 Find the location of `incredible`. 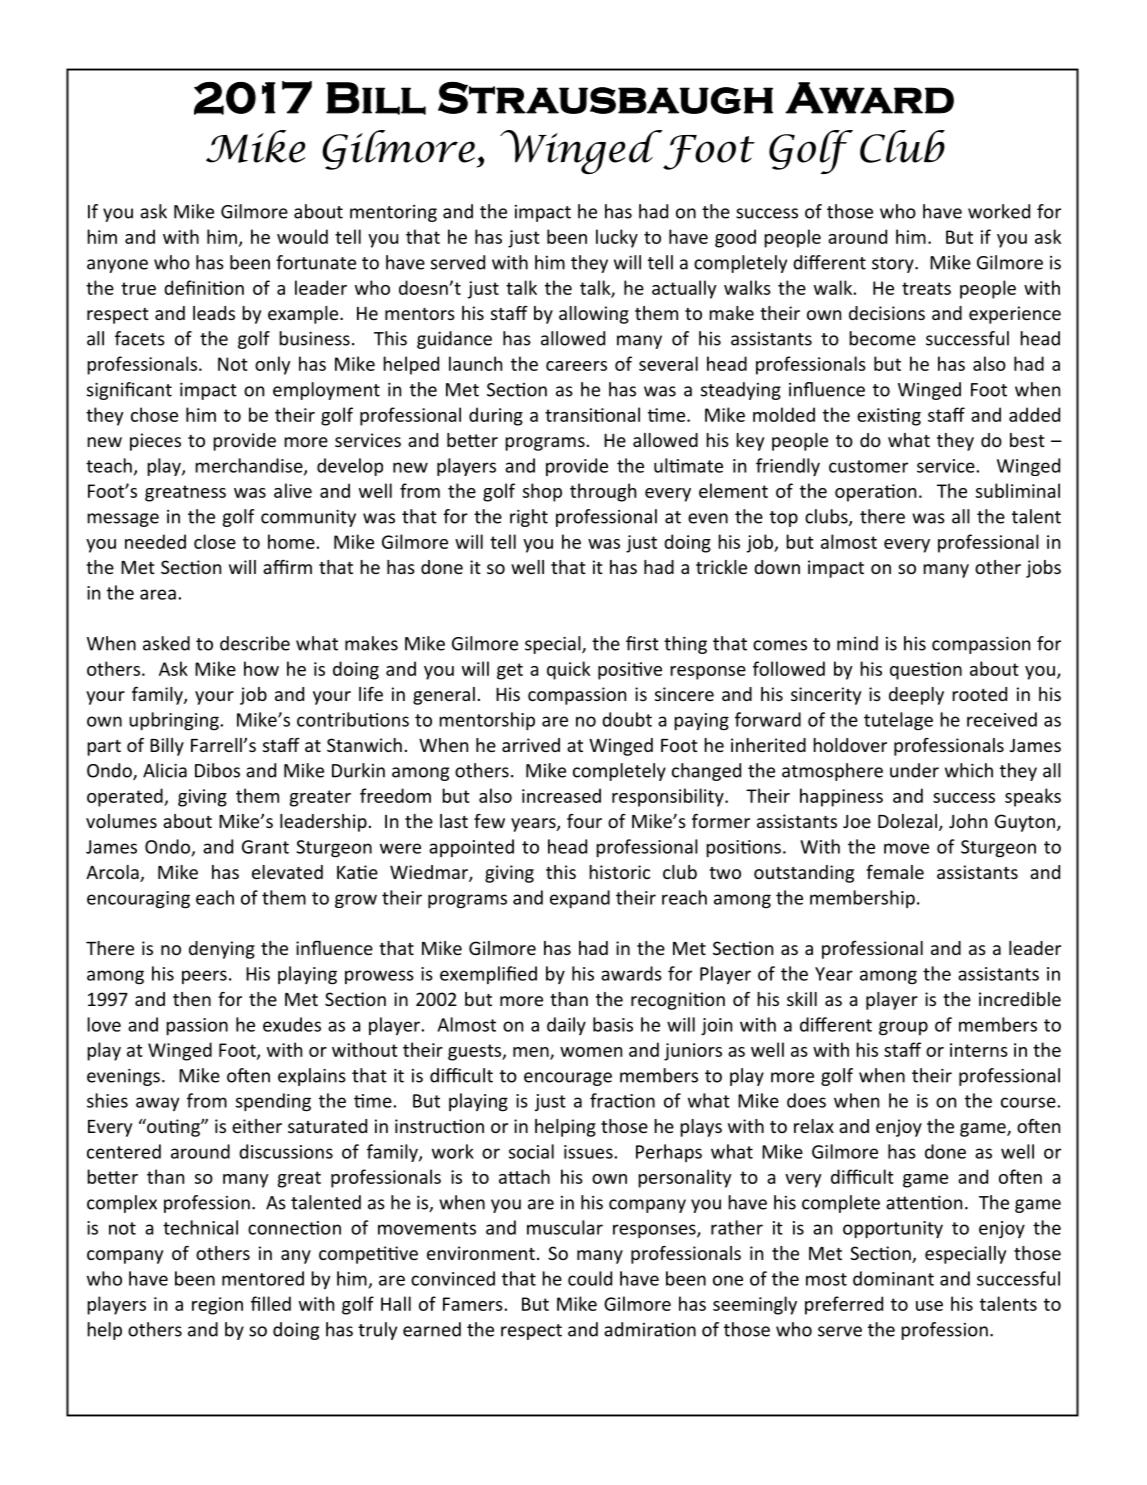

incredible is located at coordinates (1020, 999).
